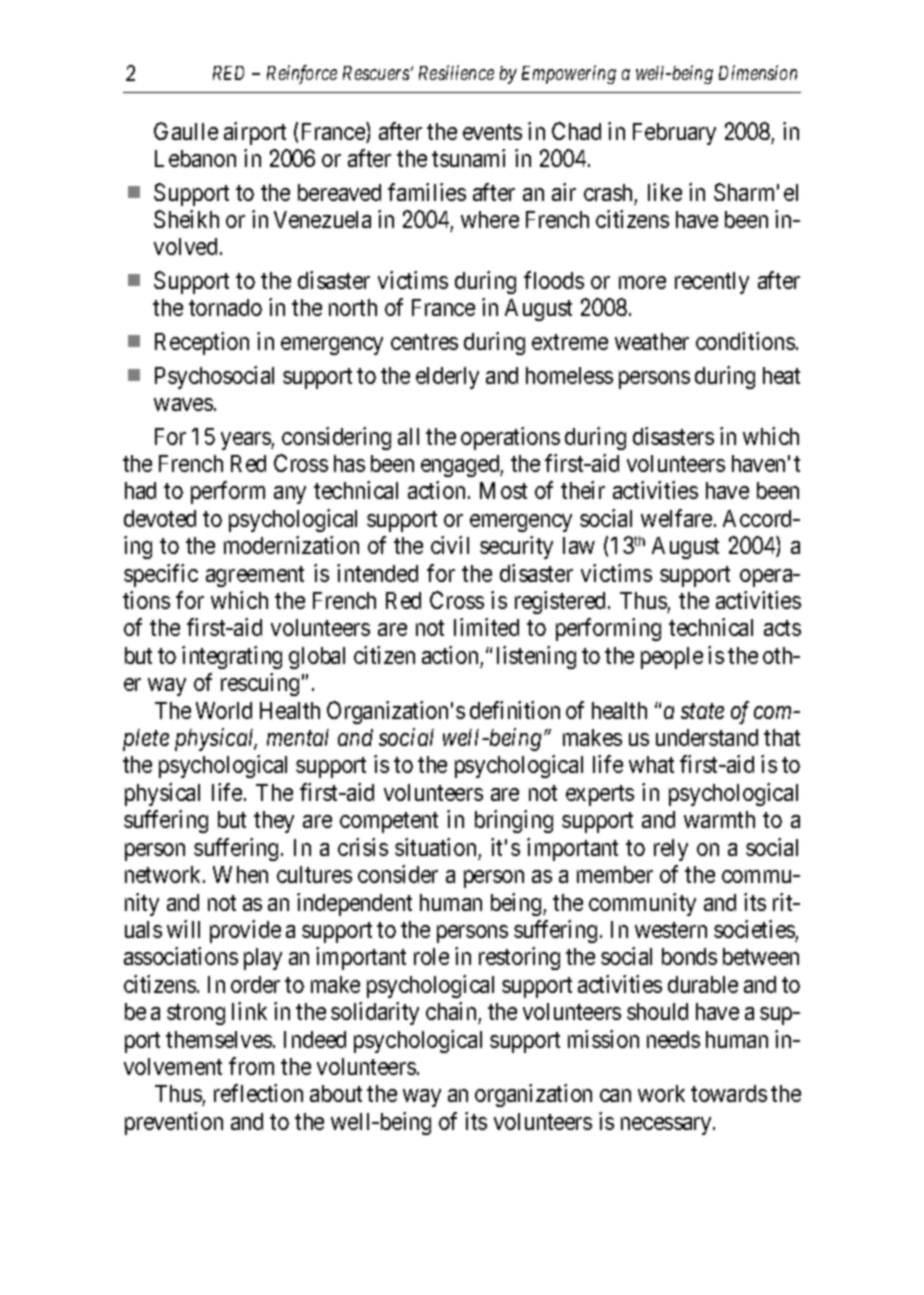 This screenshot has width=924, height=1295. Describe the element at coordinates (492, 132) in the screenshot. I see `events` at that location.
